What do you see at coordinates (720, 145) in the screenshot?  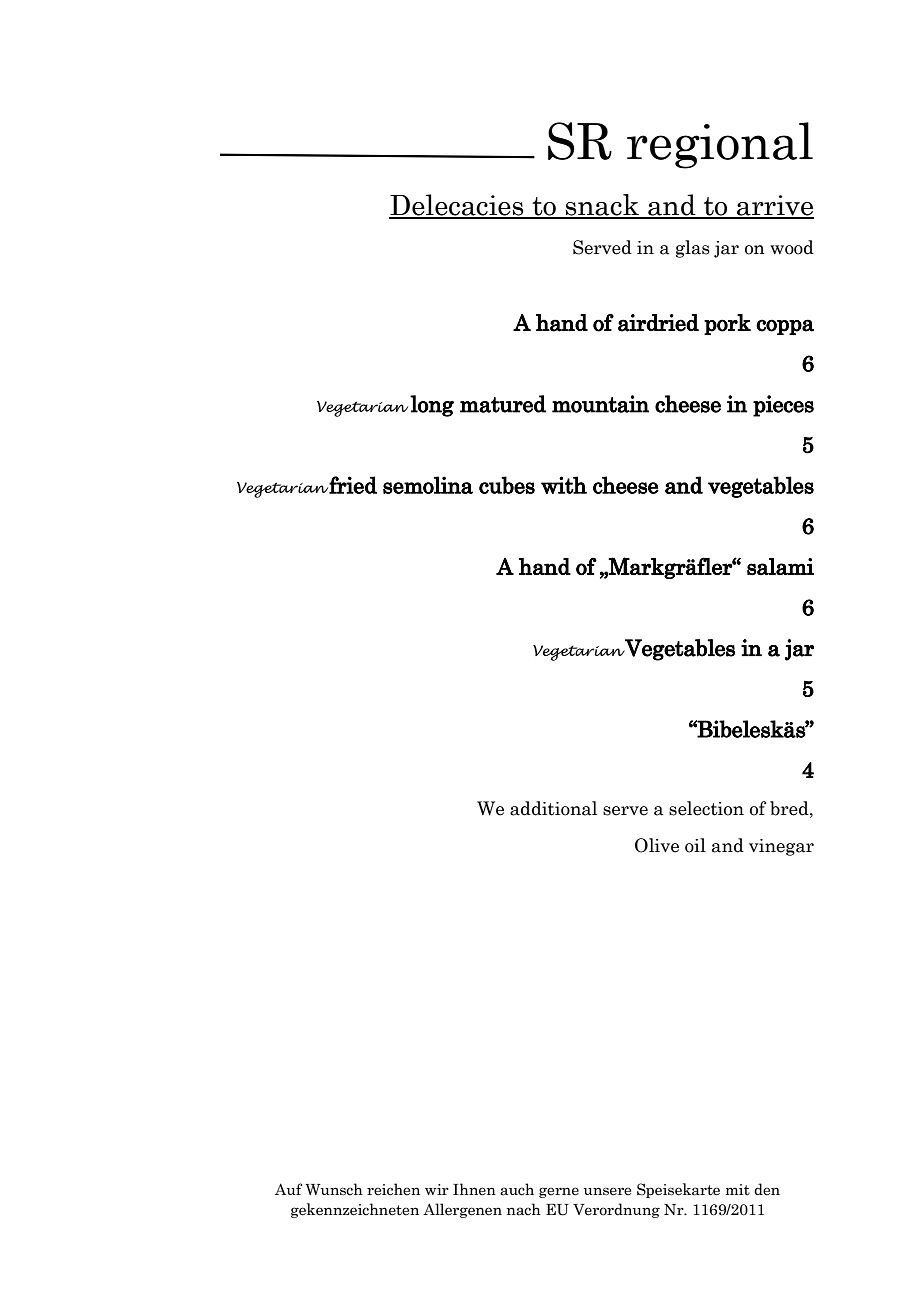 I see `regional` at bounding box center [720, 145].
